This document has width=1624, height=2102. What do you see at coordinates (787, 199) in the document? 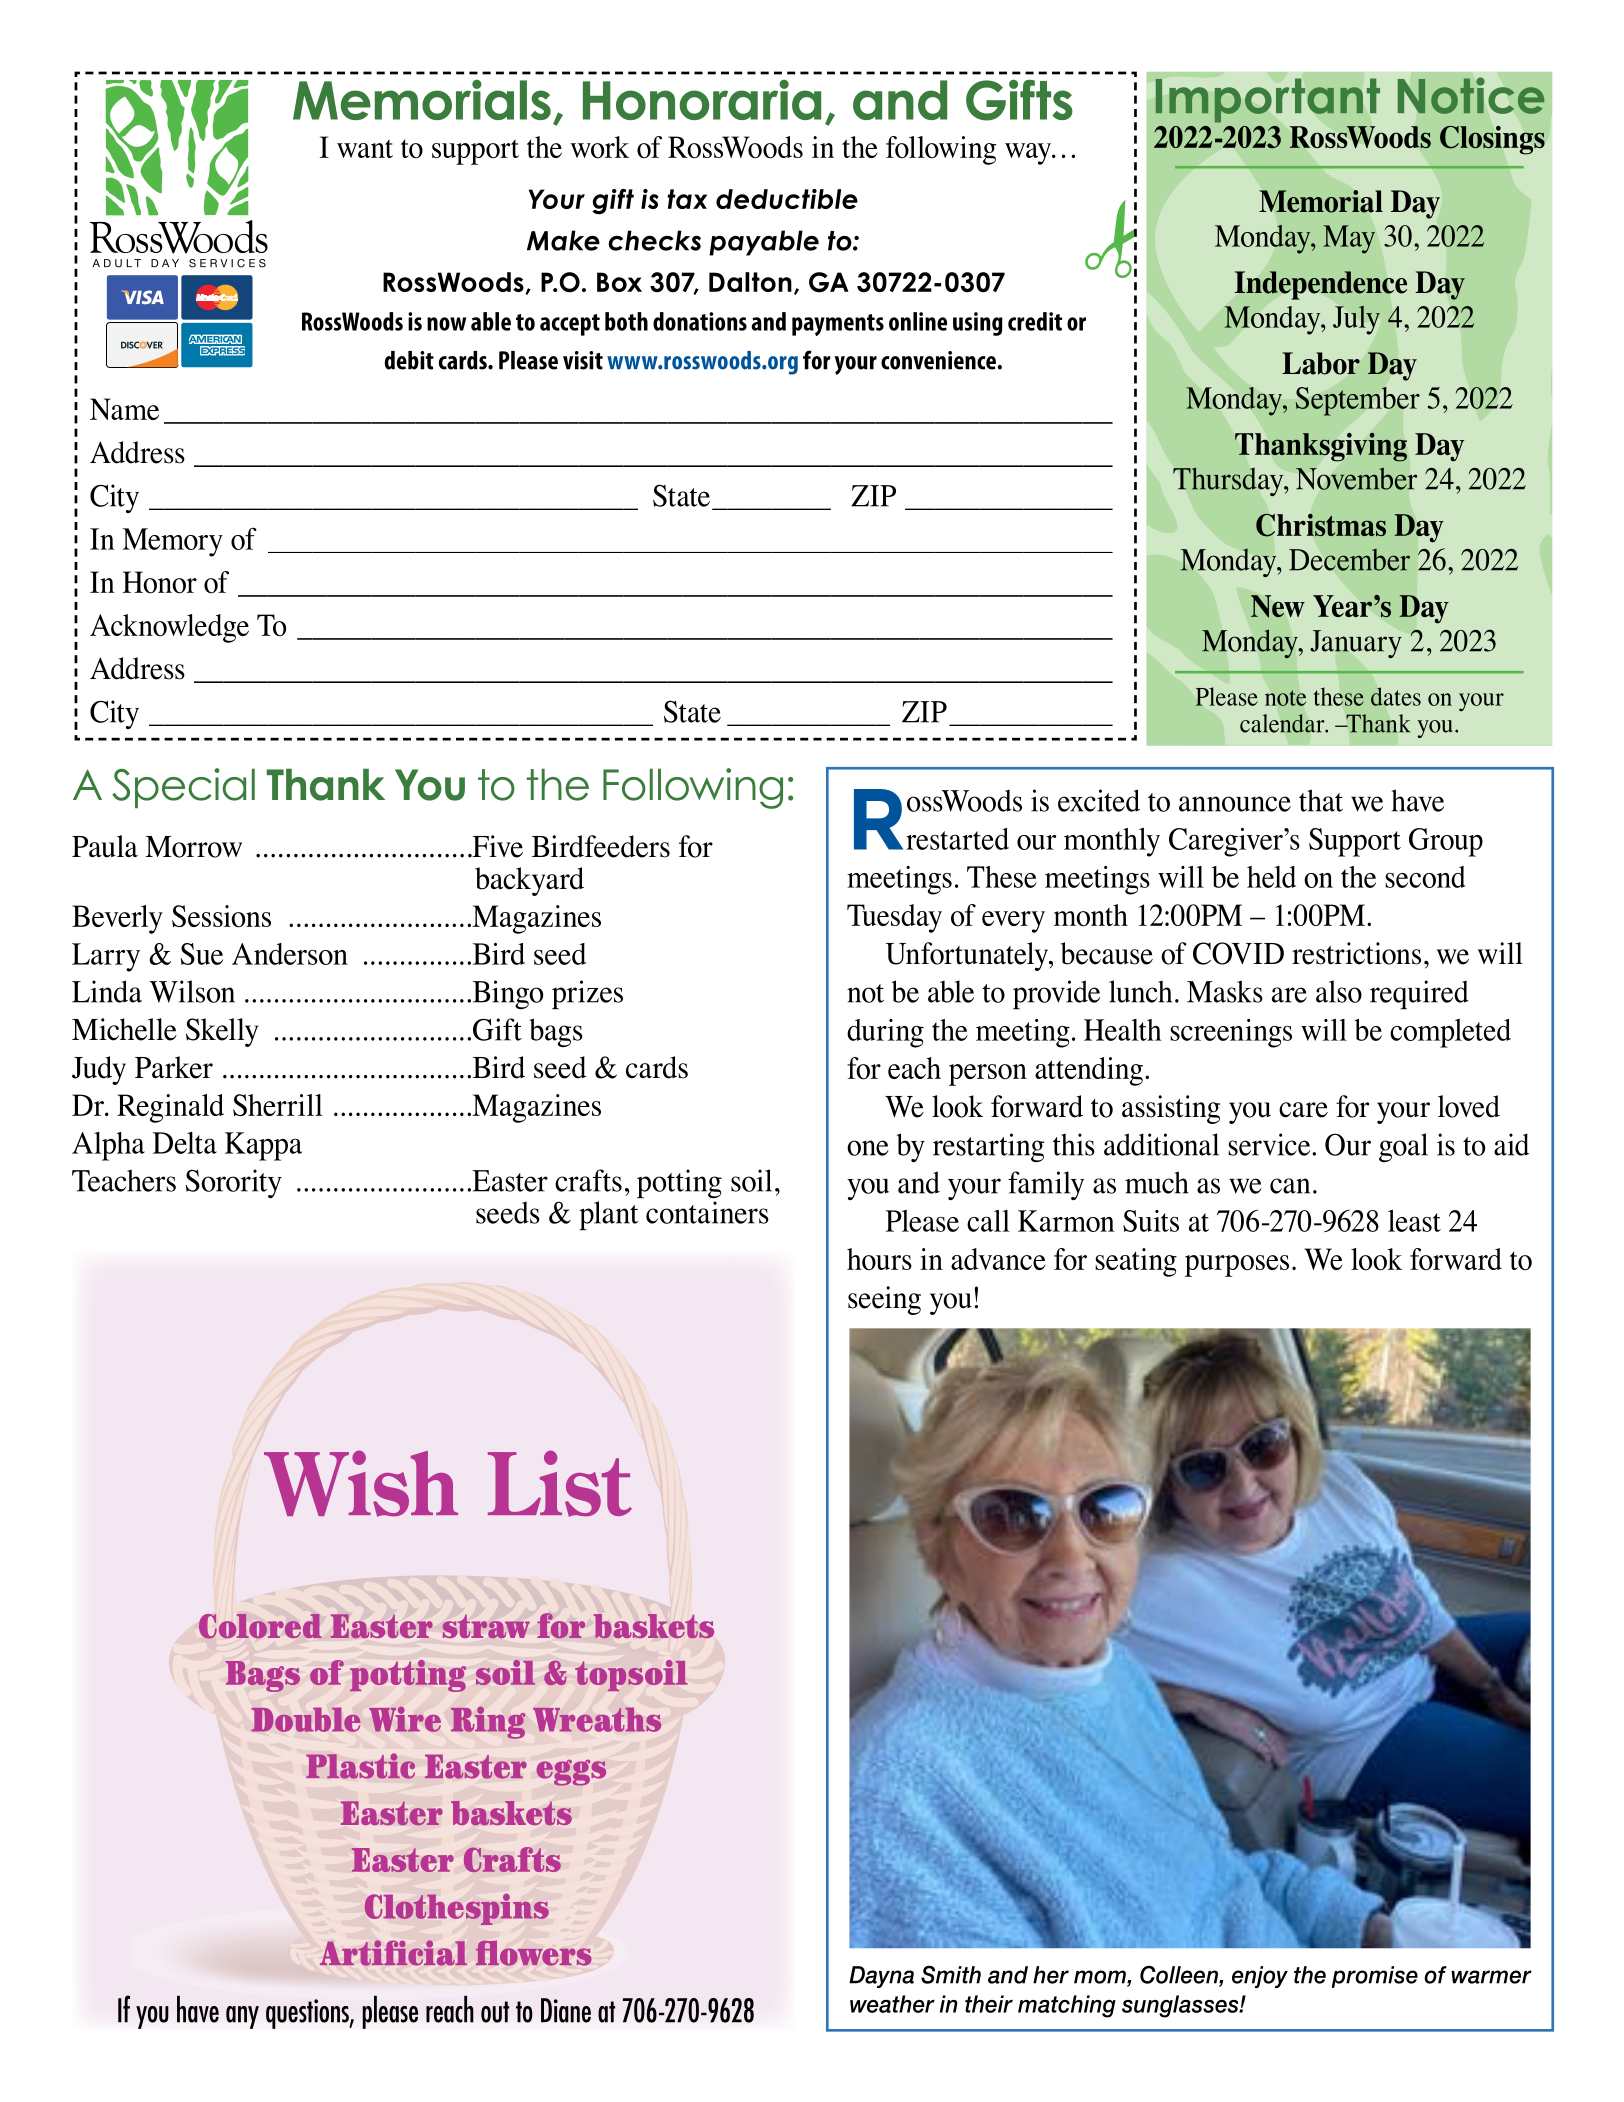
I see `deductible` at bounding box center [787, 199].
